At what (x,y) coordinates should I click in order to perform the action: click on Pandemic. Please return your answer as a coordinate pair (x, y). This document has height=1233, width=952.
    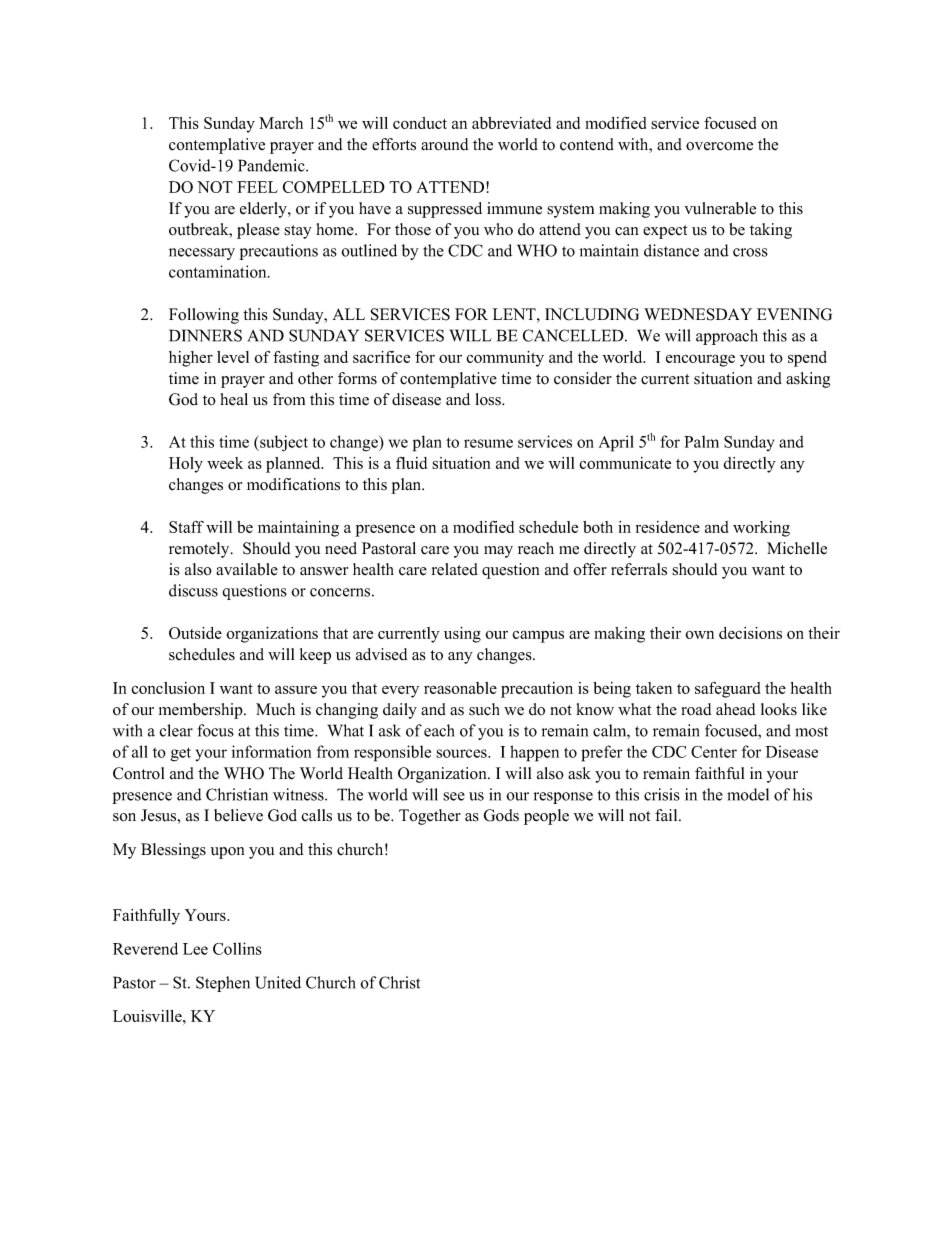
    Looking at the image, I should click on (272, 165).
